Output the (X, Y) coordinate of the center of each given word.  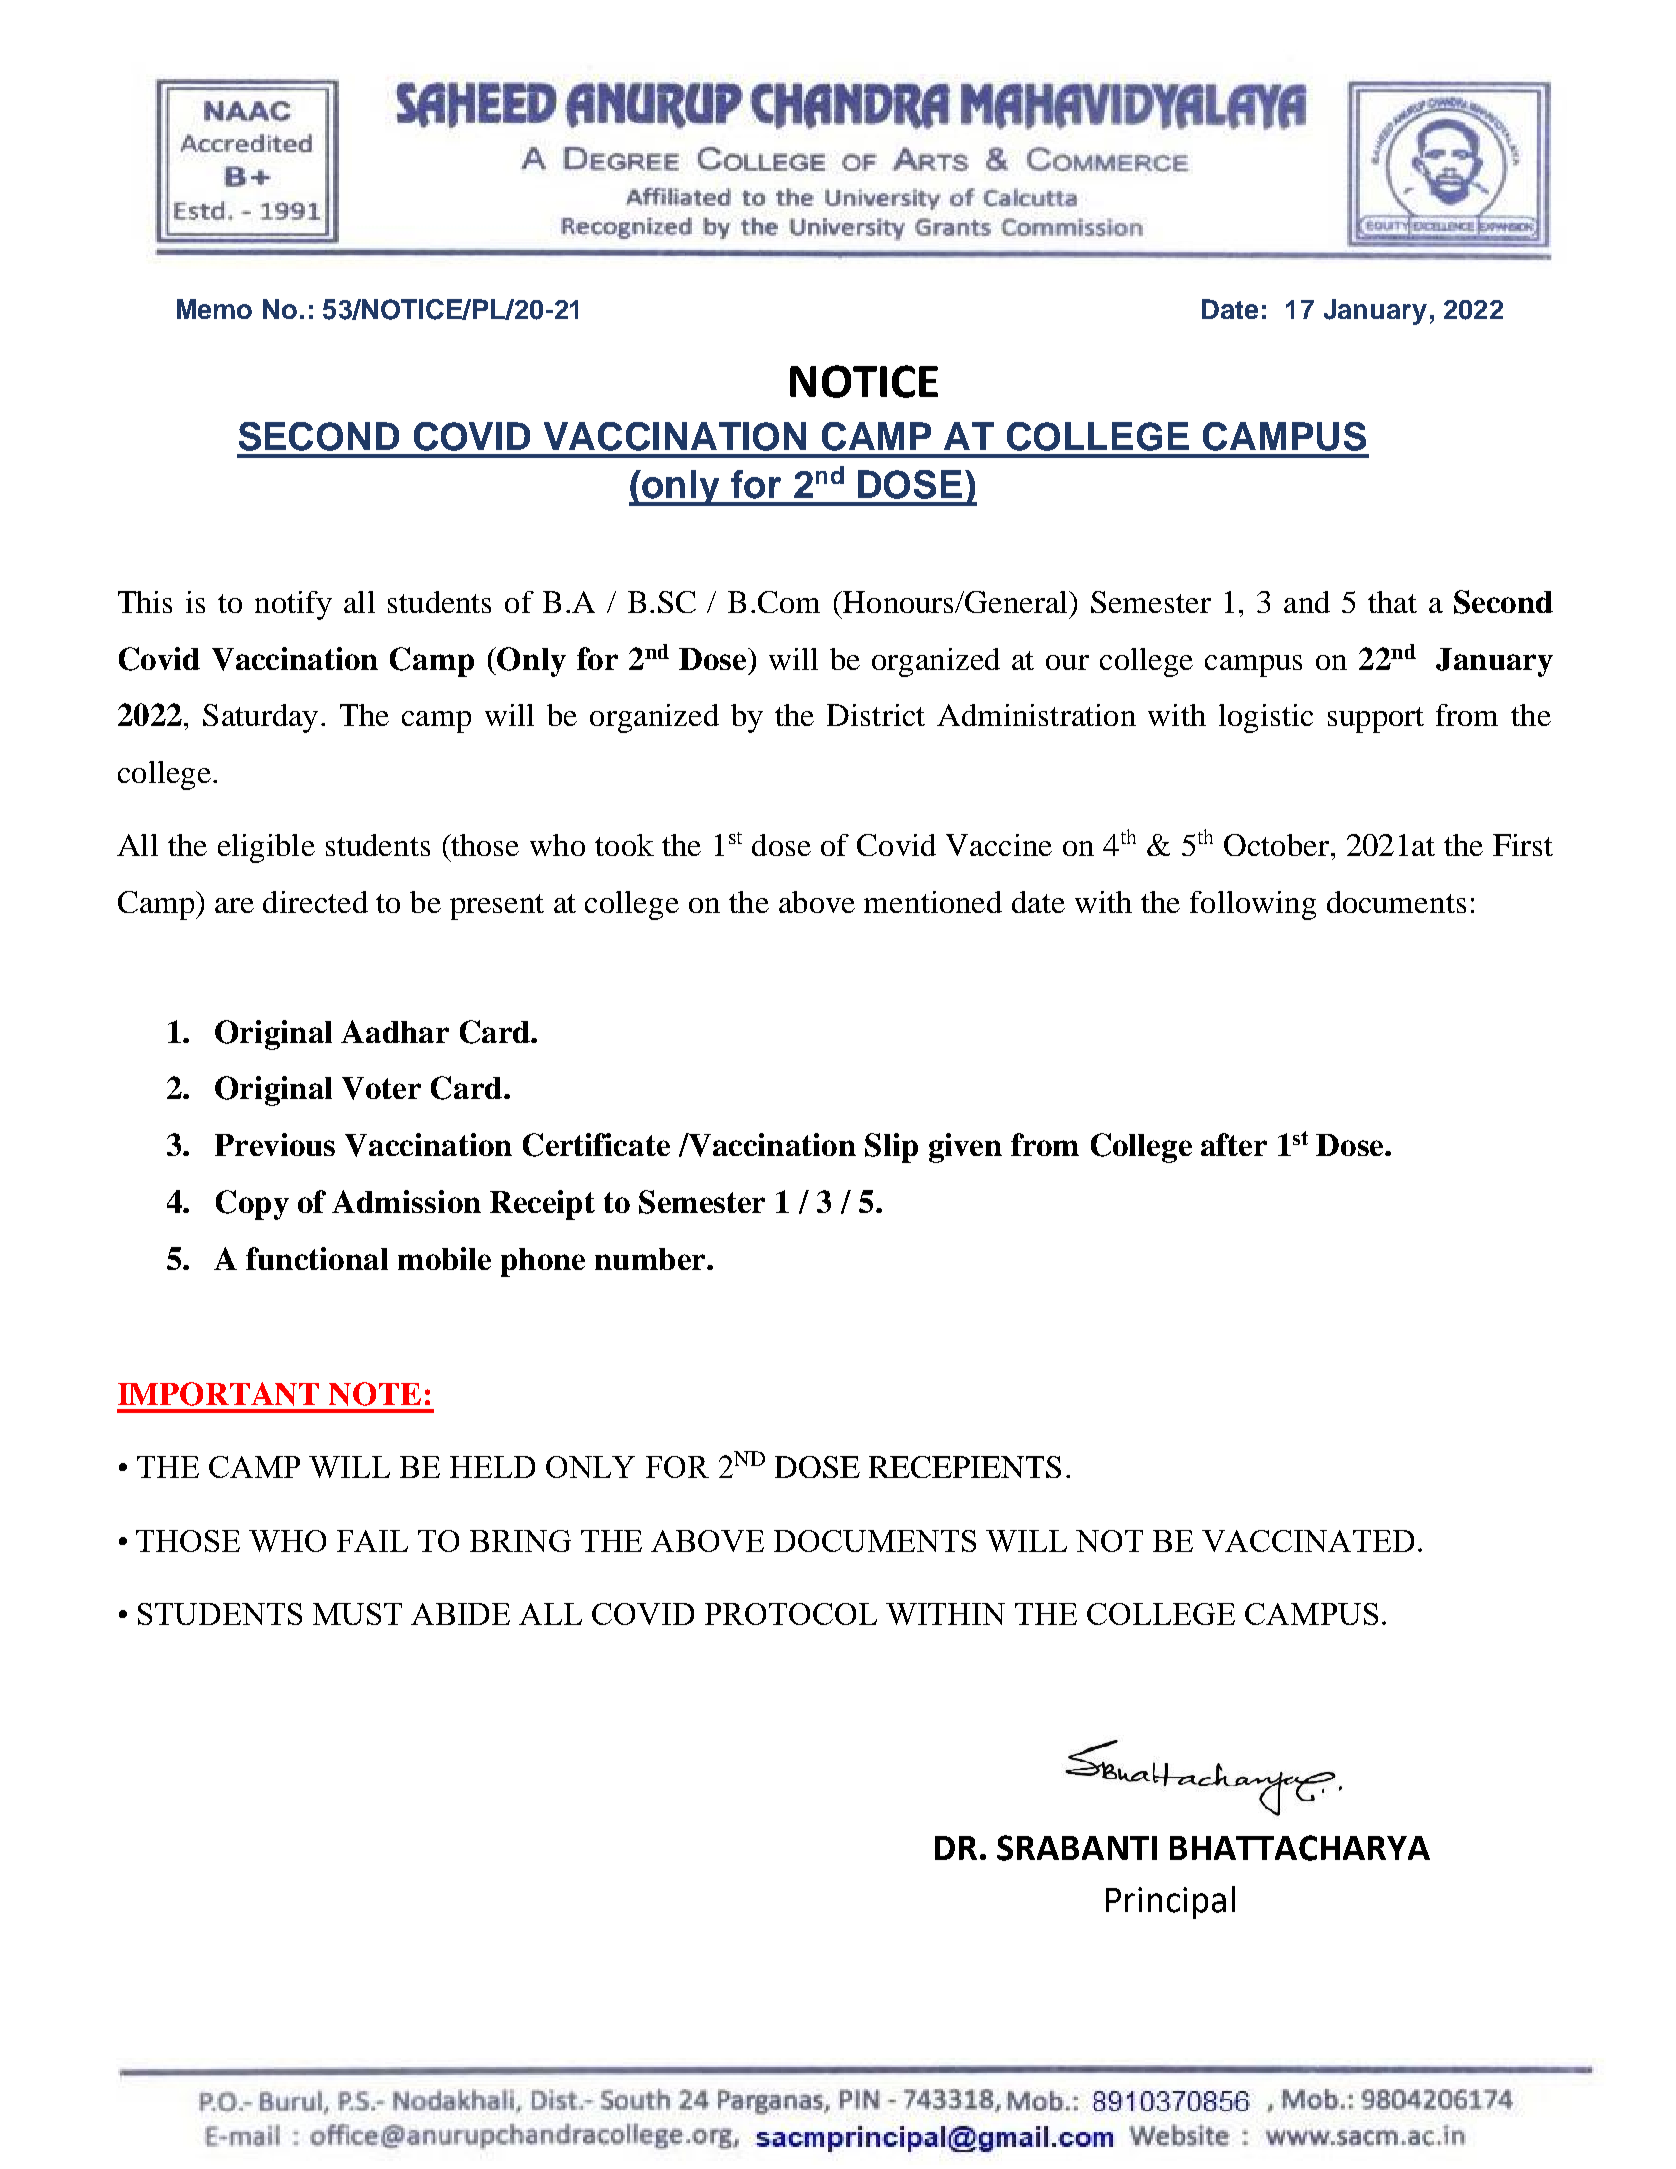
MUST (357, 1614)
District (876, 715)
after (1234, 1144)
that (1392, 602)
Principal (1170, 1902)
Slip (891, 1148)
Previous (275, 1144)
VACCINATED (1308, 1541)
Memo (214, 309)
